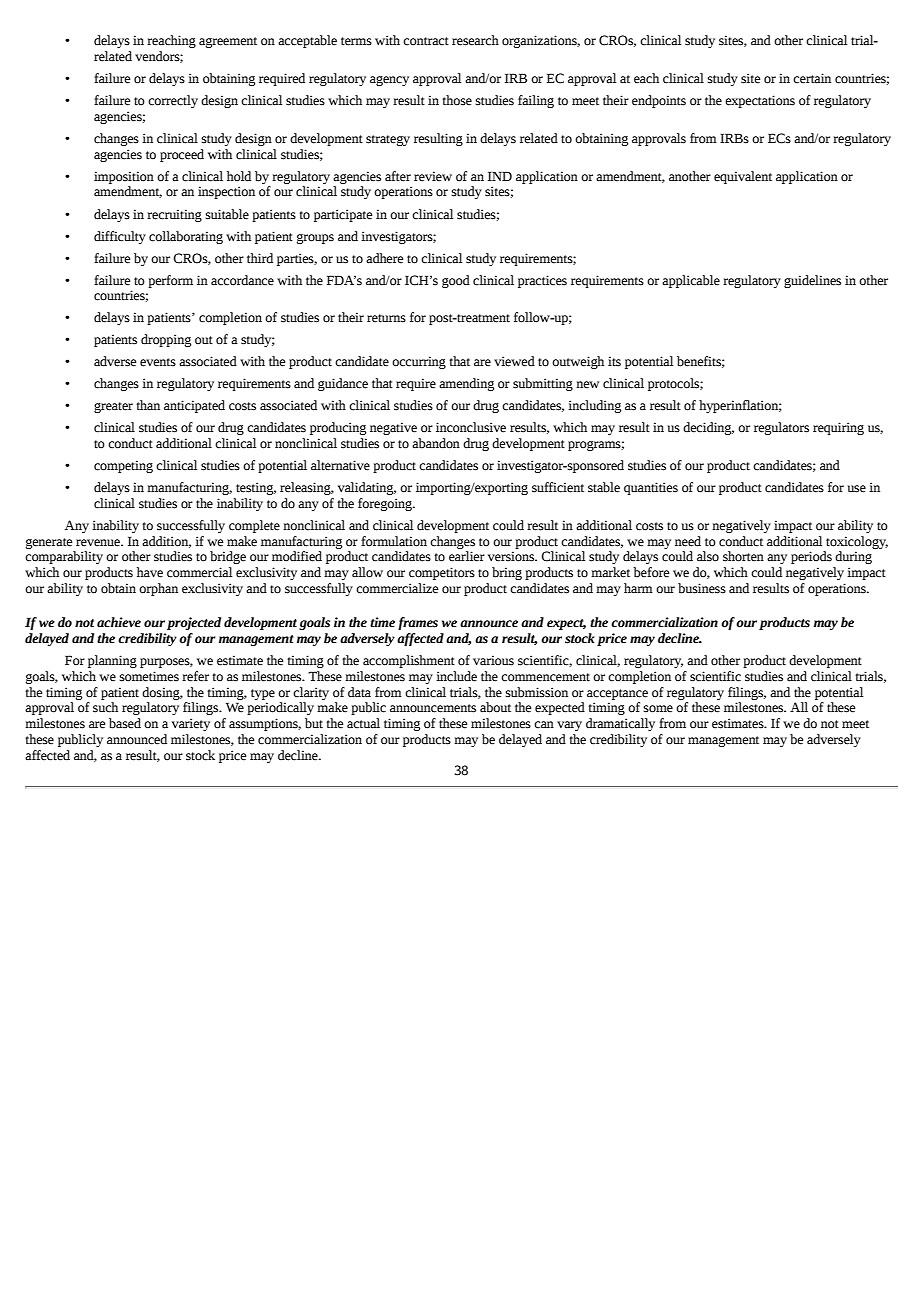  I want to click on acceptance, so click(617, 694).
